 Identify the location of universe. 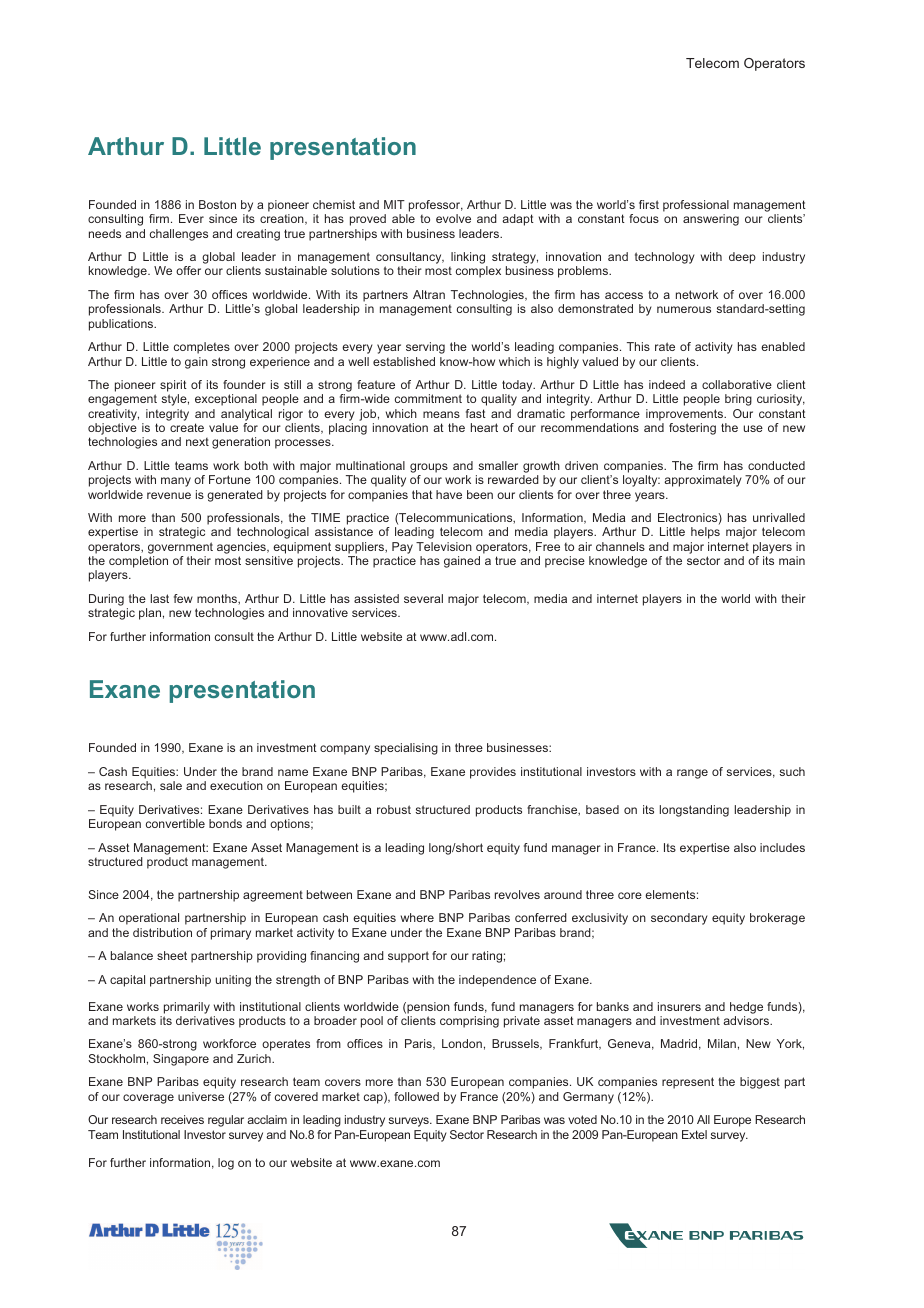
(201, 1096).
